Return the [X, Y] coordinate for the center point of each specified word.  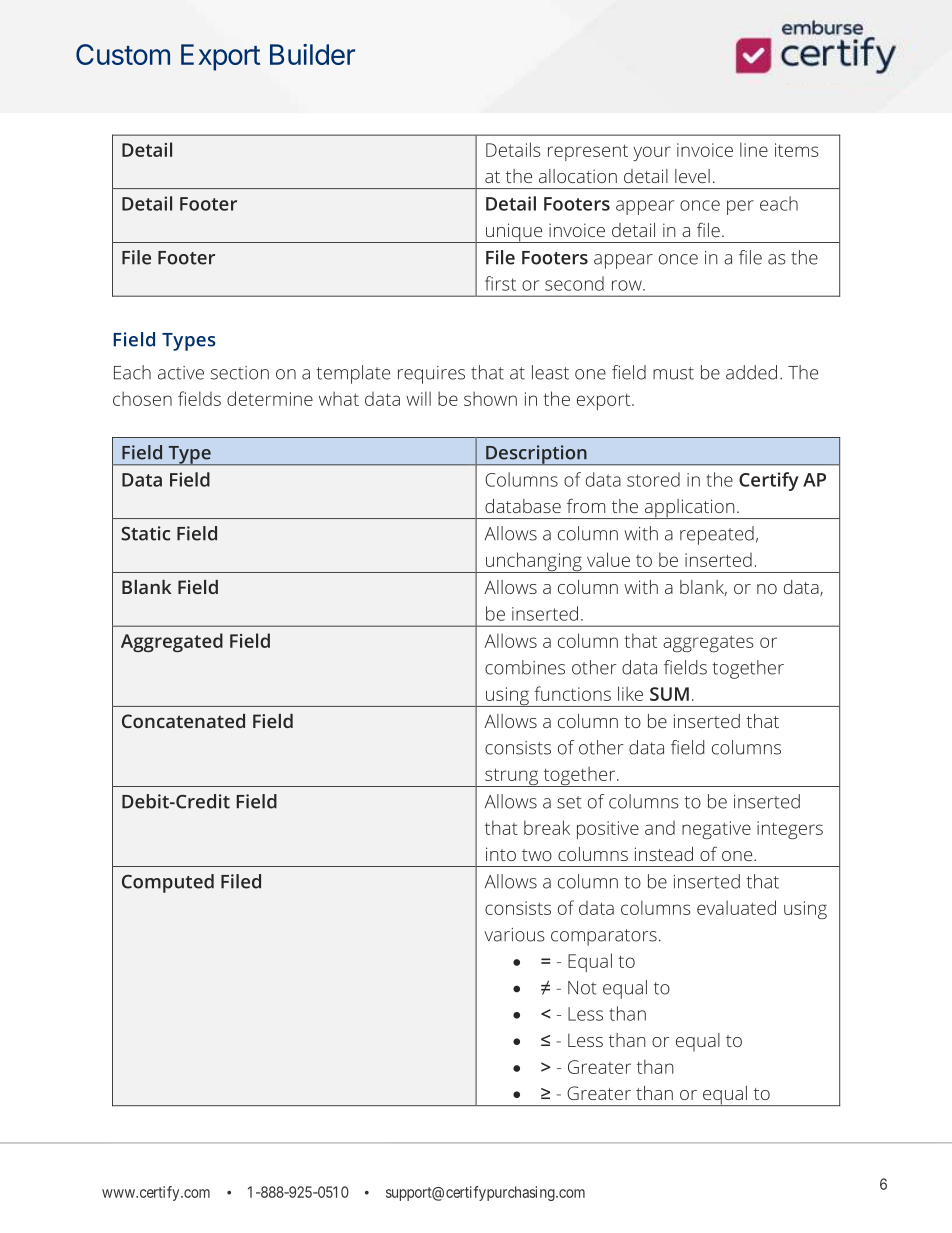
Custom [123, 54]
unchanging [534, 562]
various [514, 935]
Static [145, 533]
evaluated [736, 907]
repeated [717, 535]
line [754, 149]
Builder [312, 54]
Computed [168, 883]
